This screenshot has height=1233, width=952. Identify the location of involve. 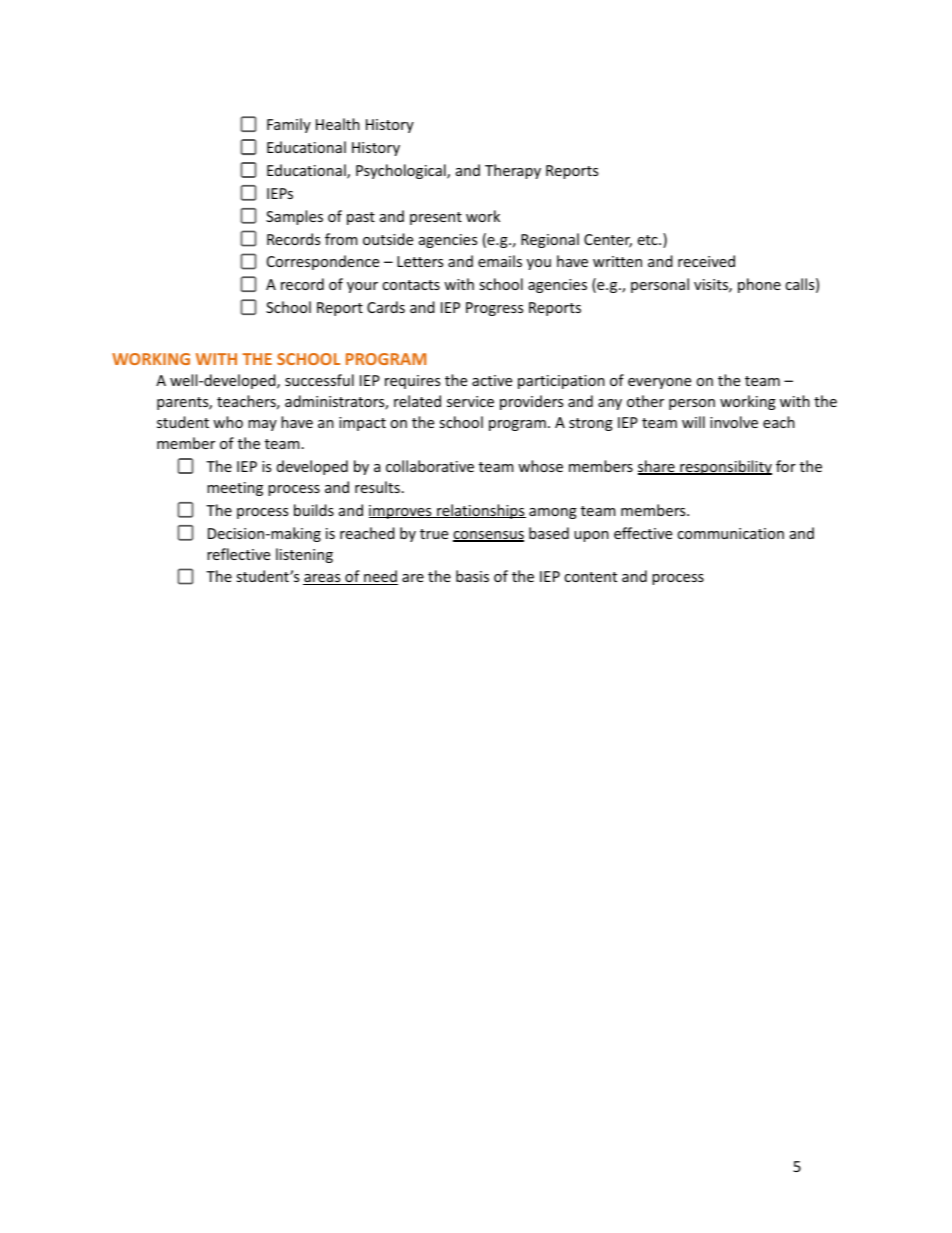
(734, 422).
